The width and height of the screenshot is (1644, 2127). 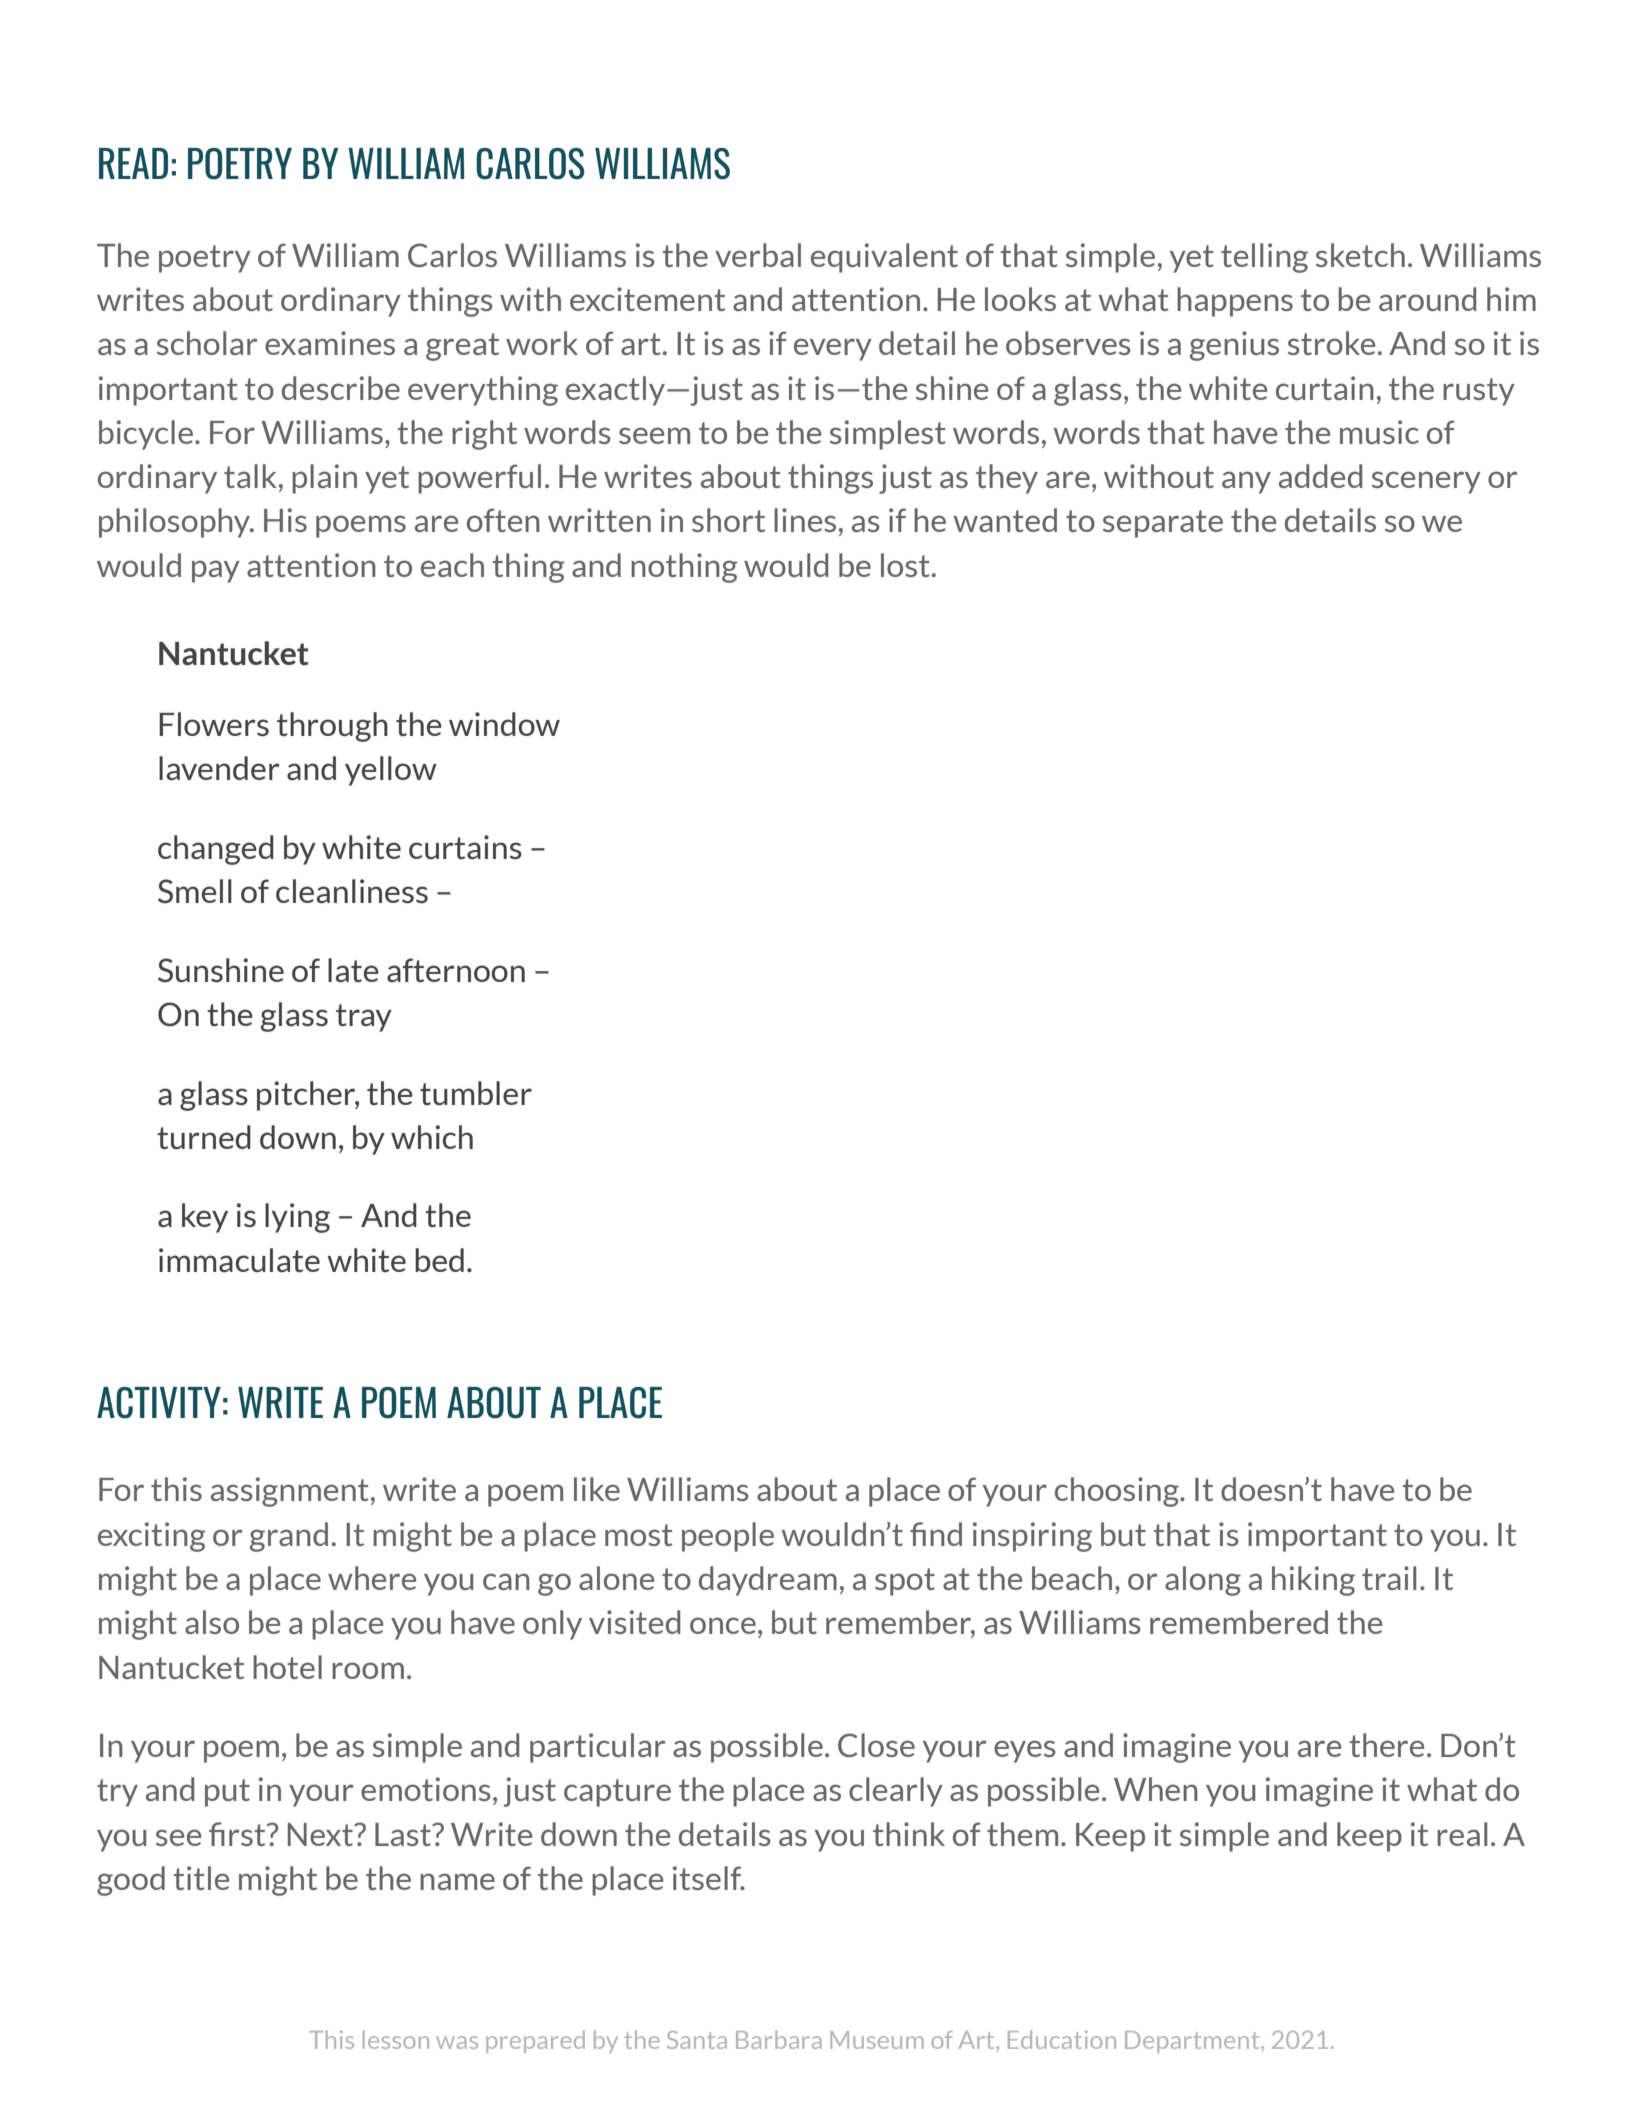 I want to click on separate, so click(x=1163, y=524).
